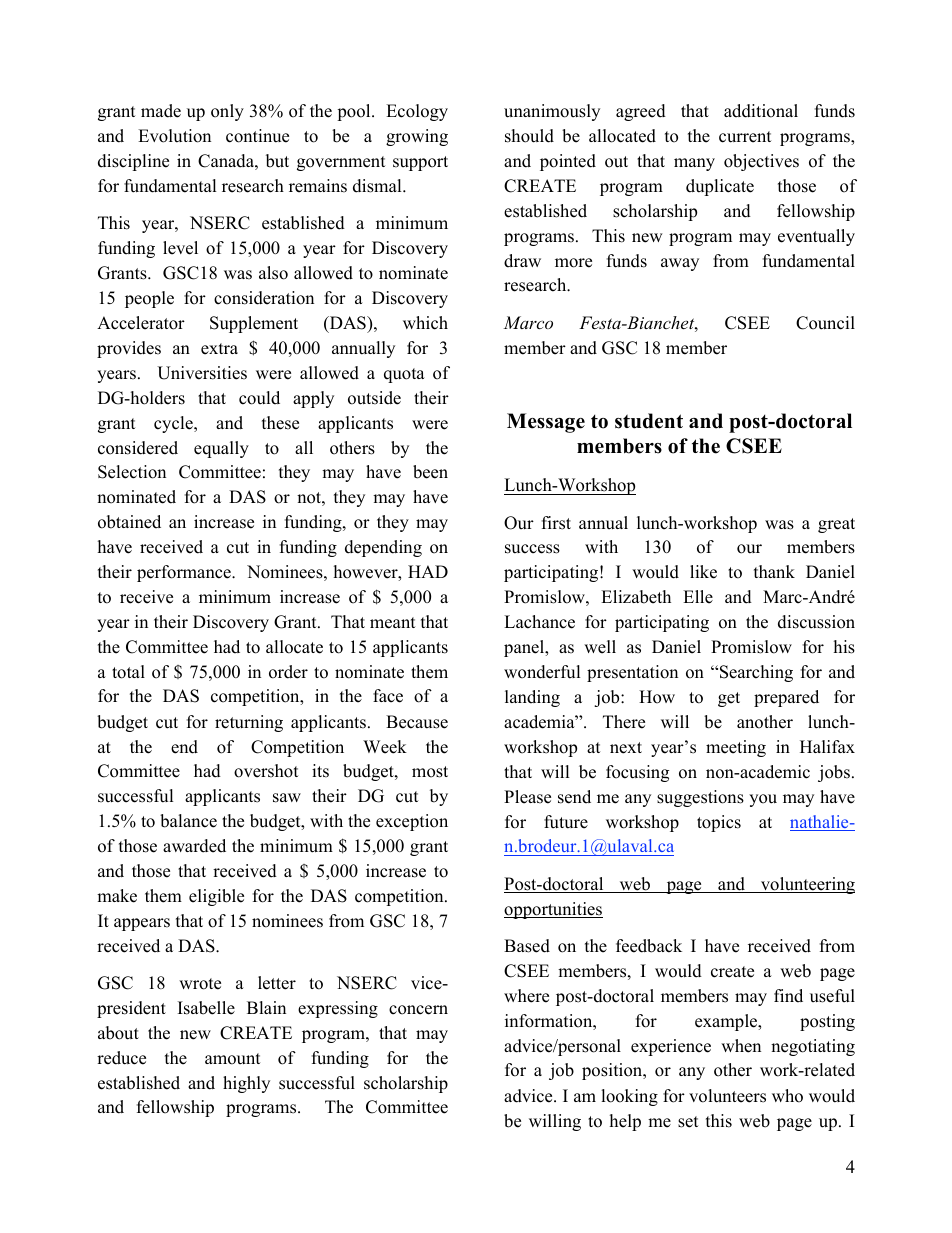 This page has width=952, height=1233. What do you see at coordinates (194, 846) in the page?
I see `awarded` at bounding box center [194, 846].
